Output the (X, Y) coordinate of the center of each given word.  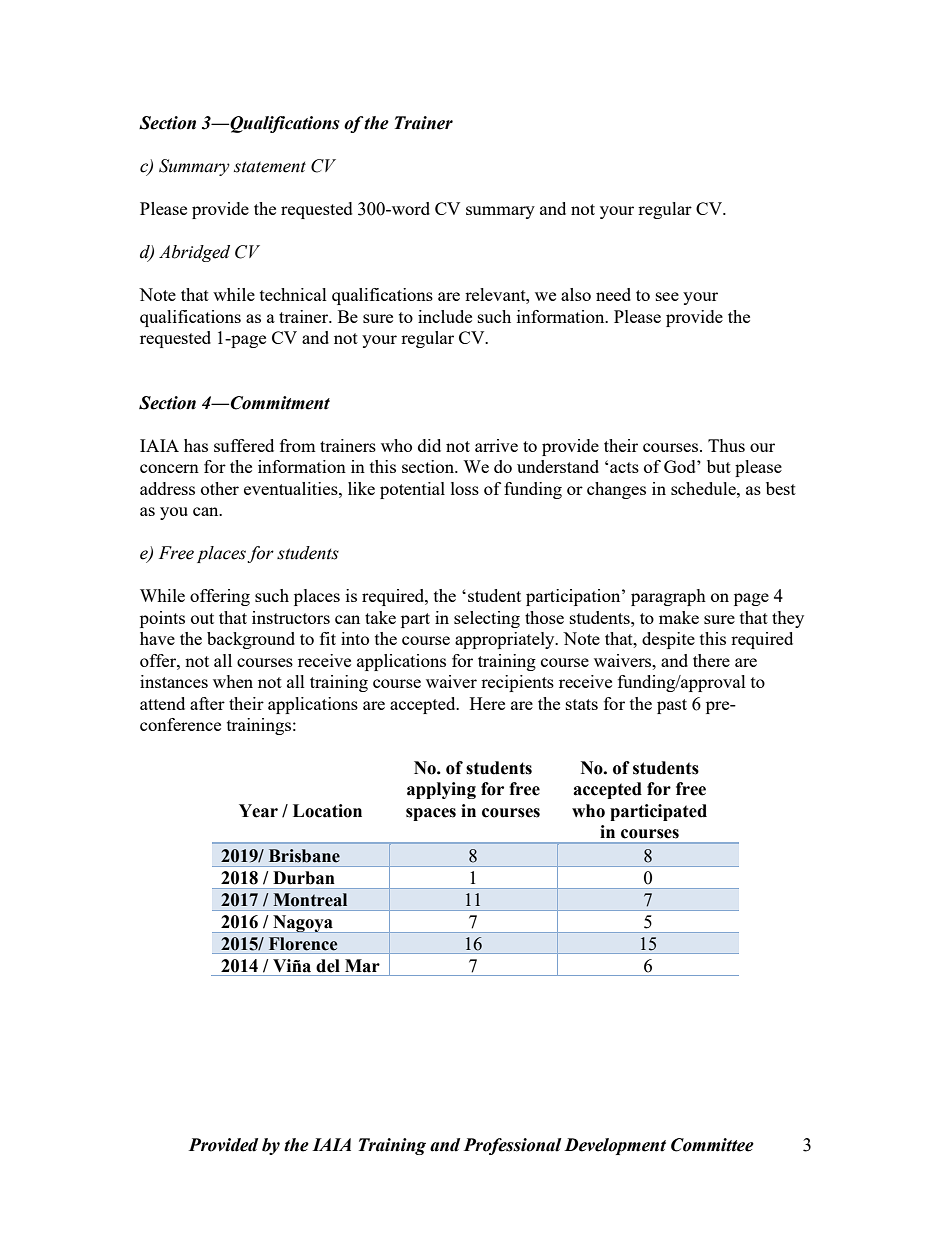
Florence (303, 944)
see (667, 296)
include (445, 316)
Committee (712, 1145)
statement (270, 167)
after (207, 703)
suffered (244, 445)
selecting (487, 619)
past (672, 706)
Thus (726, 445)
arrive (496, 445)
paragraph (668, 597)
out (202, 618)
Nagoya (303, 924)
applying (441, 790)
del (328, 966)
